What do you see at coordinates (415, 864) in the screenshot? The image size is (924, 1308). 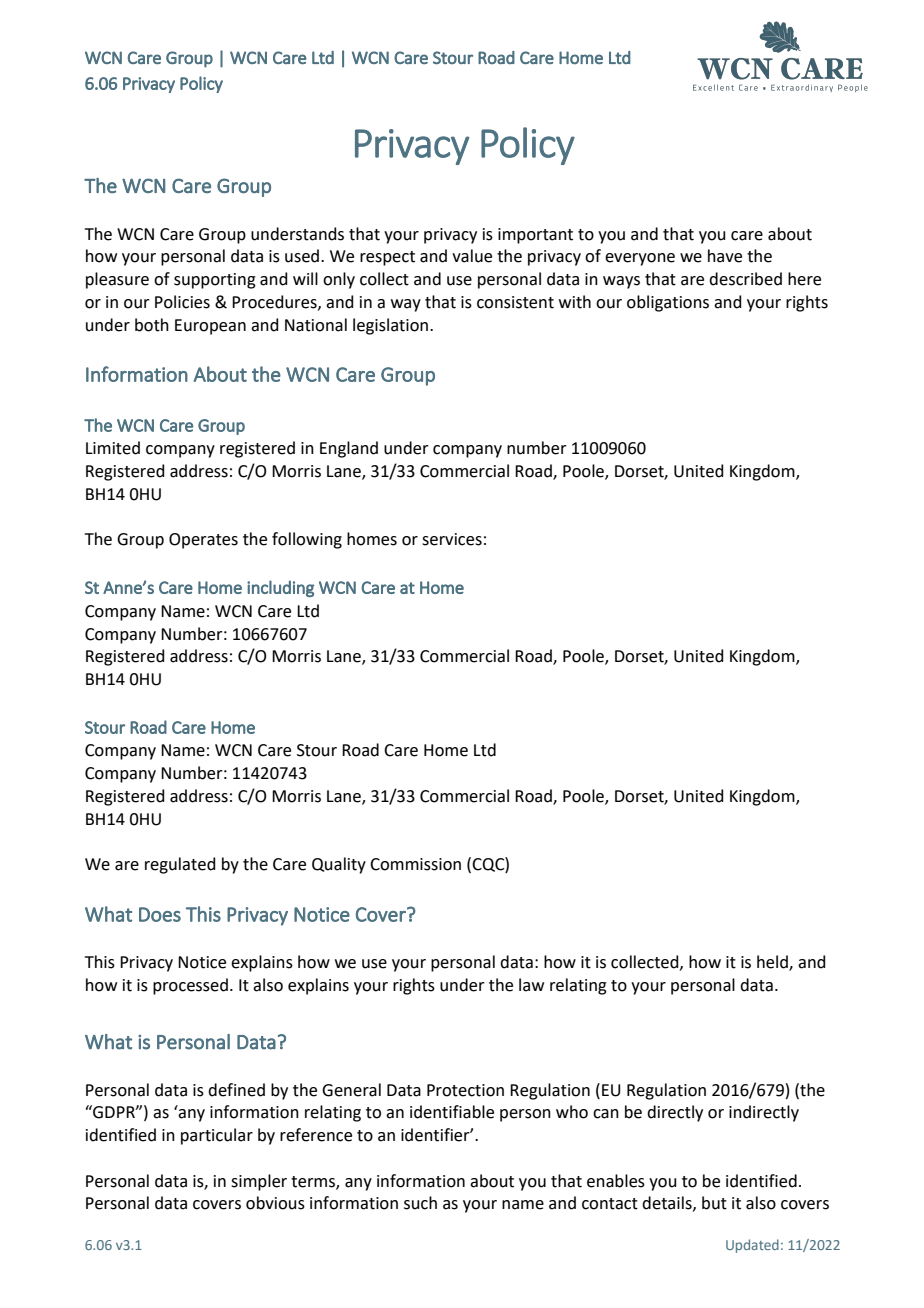 I see `Commission` at bounding box center [415, 864].
